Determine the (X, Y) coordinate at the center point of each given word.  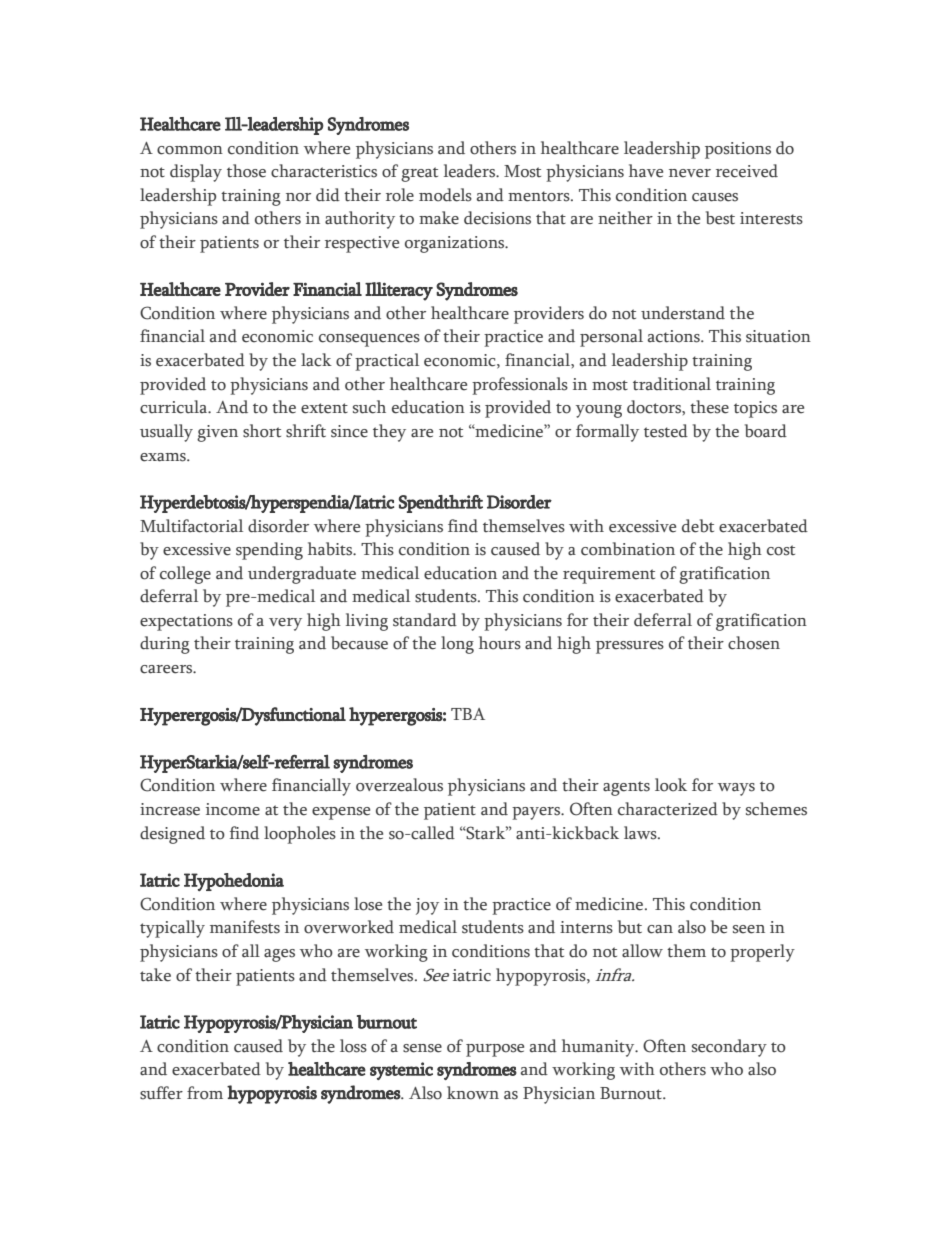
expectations (186, 622)
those (246, 171)
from (205, 1093)
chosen (754, 643)
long (457, 645)
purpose (495, 1050)
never (690, 173)
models (445, 195)
